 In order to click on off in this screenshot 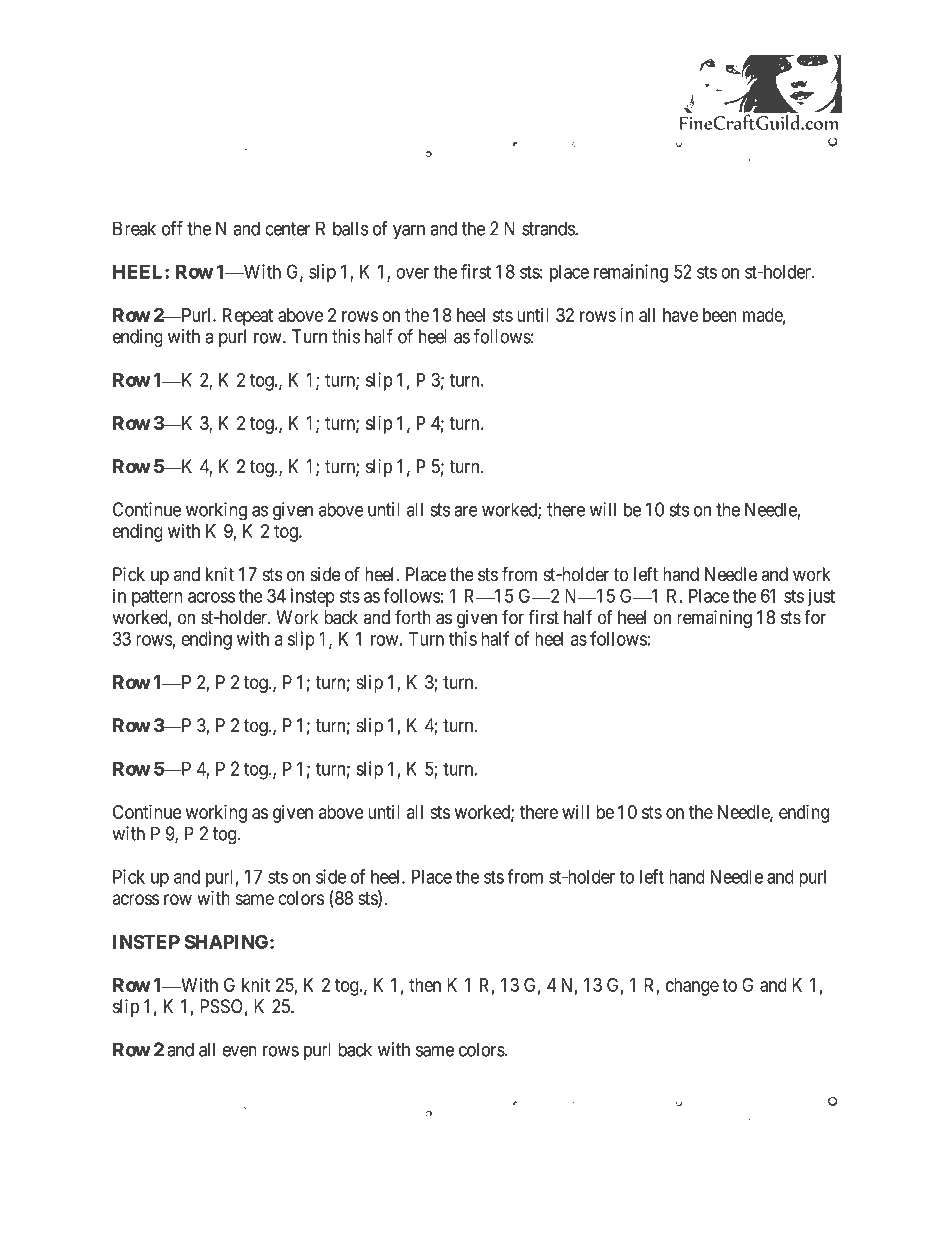, I will do `click(172, 228)`.
